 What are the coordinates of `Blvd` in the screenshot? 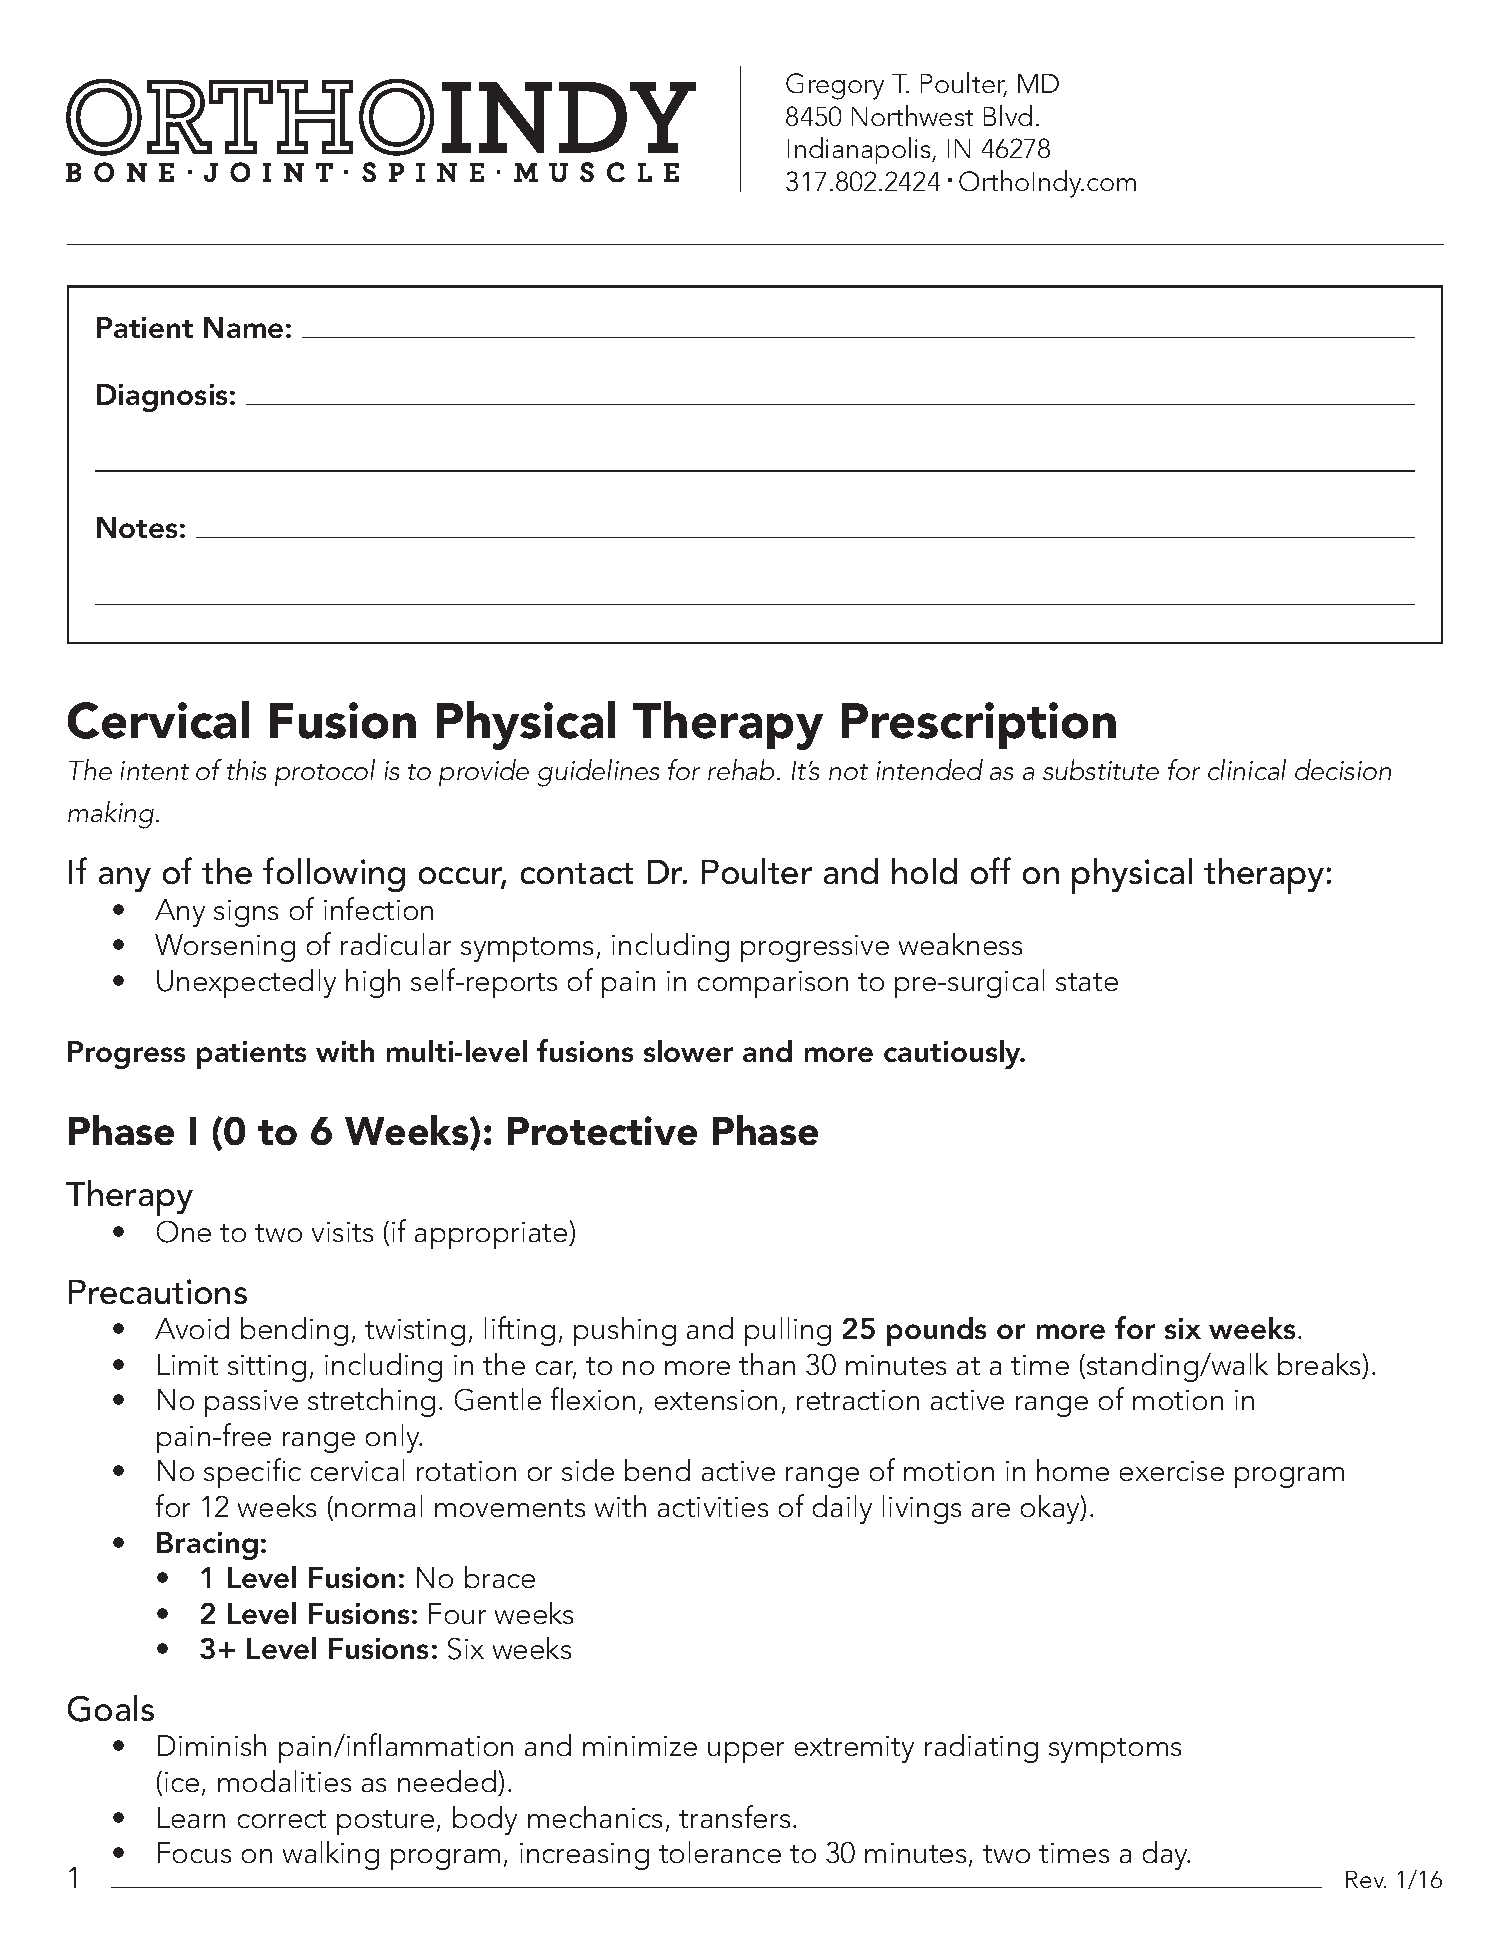 It's located at (1008, 115).
